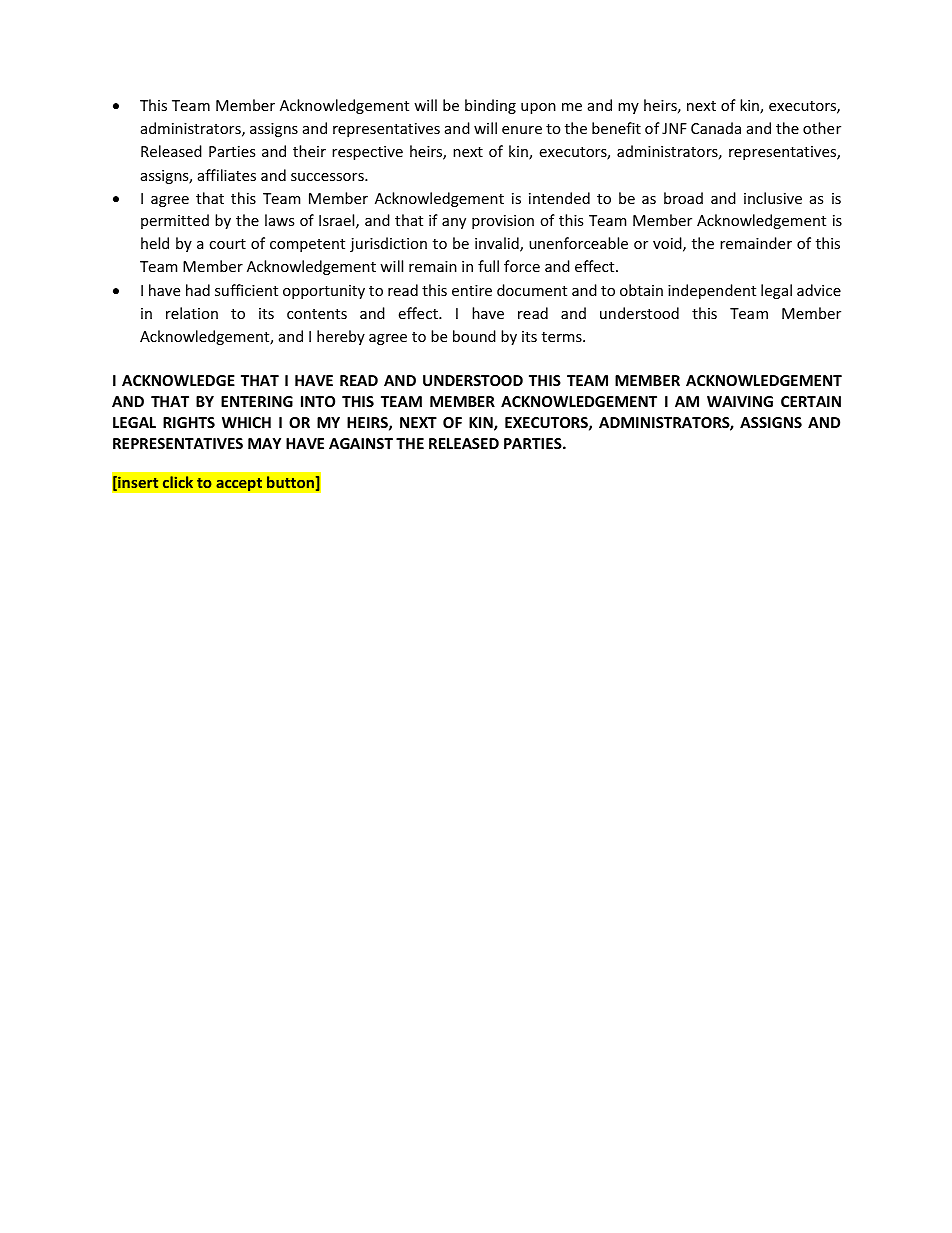 The width and height of the screenshot is (952, 1233). What do you see at coordinates (773, 198) in the screenshot?
I see `inclusive` at bounding box center [773, 198].
